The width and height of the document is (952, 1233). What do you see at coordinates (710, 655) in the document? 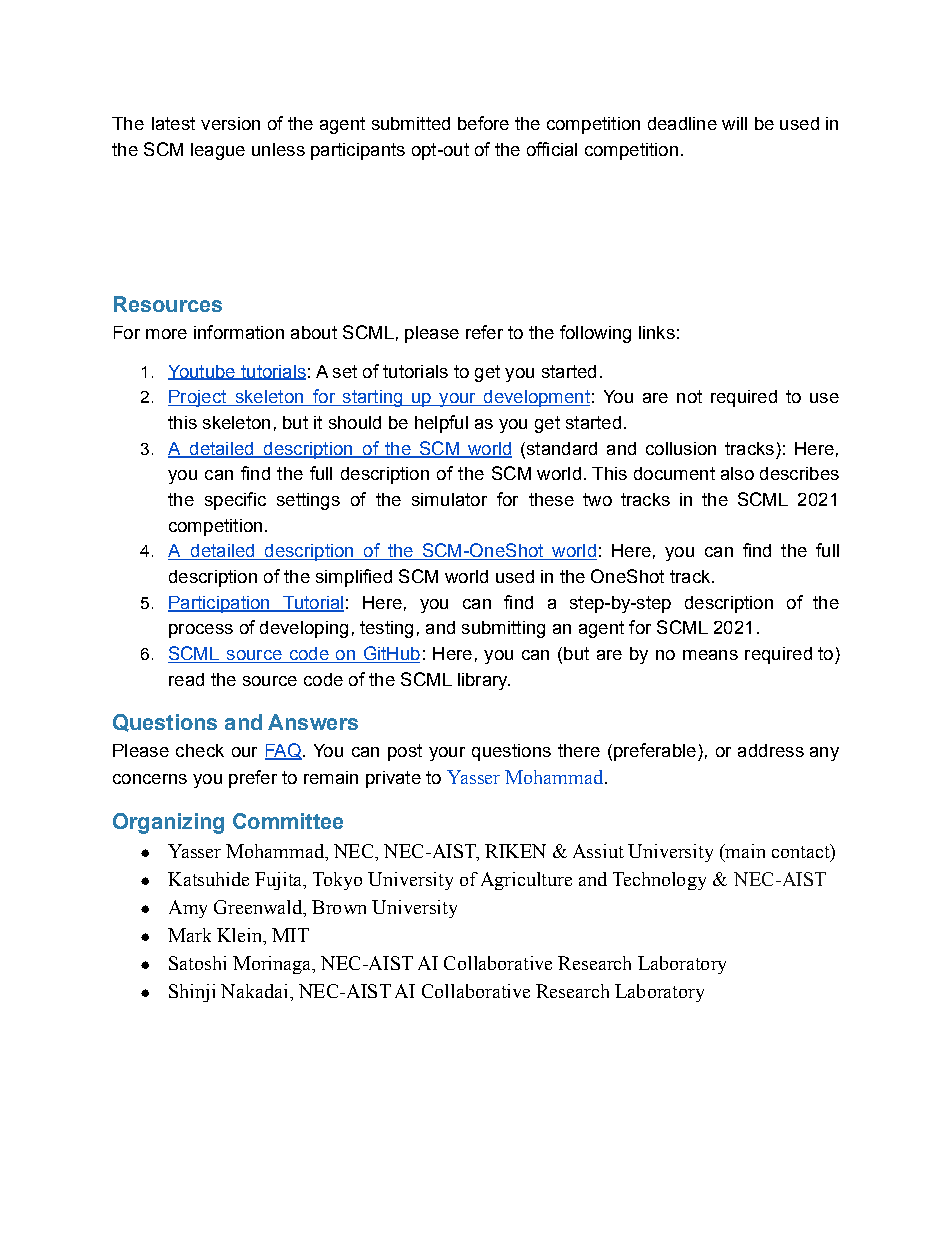
I see `means` at bounding box center [710, 655].
